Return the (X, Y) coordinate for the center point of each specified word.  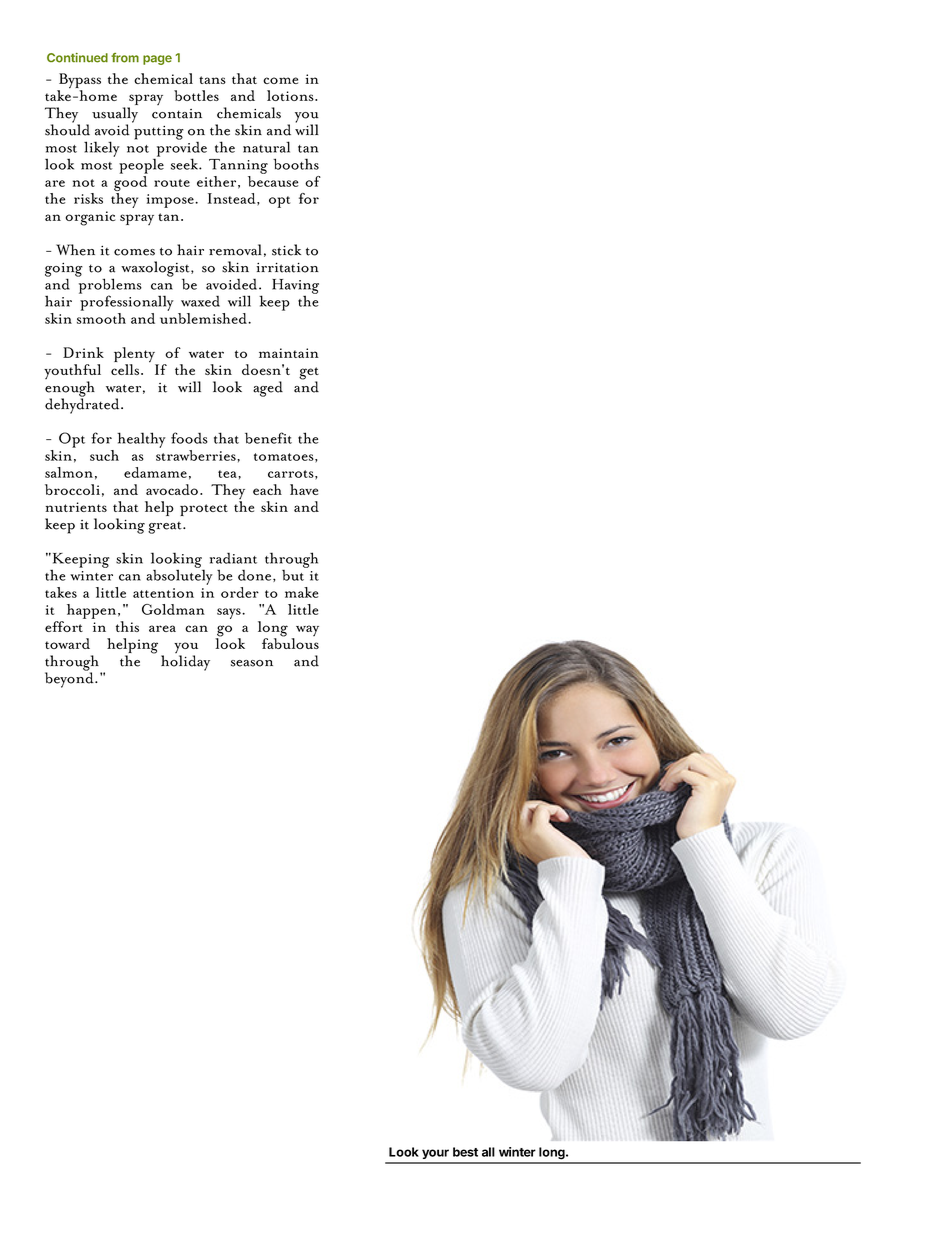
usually (115, 116)
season (252, 663)
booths (296, 164)
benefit (268, 438)
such (104, 455)
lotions (291, 95)
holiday (185, 663)
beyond (70, 679)
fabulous (290, 642)
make (301, 592)
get (309, 374)
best (465, 1152)
